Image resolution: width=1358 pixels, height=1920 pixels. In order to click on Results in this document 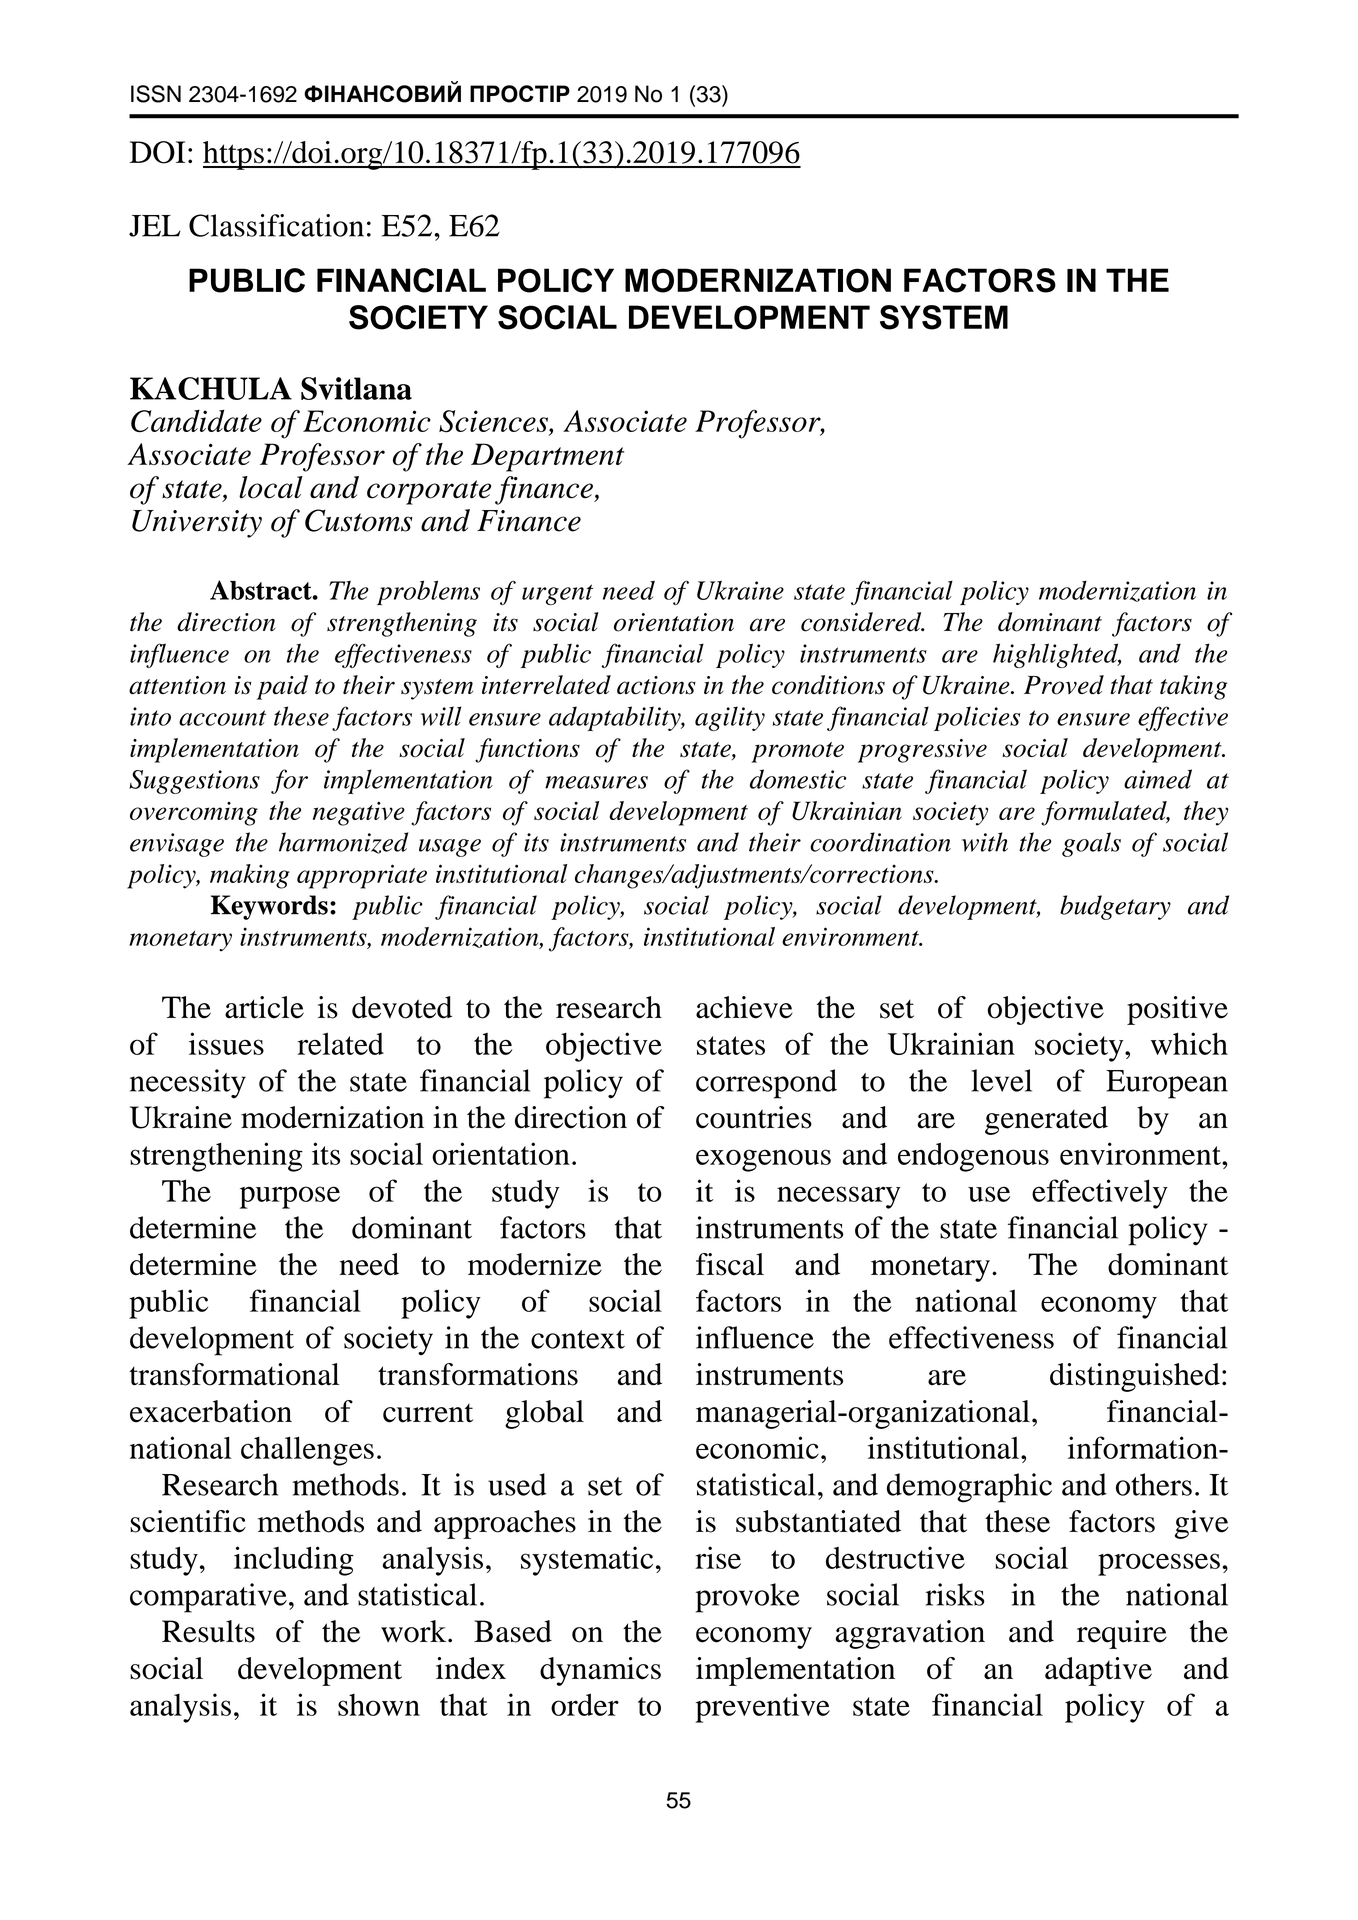, I will do `click(208, 1631)`.
